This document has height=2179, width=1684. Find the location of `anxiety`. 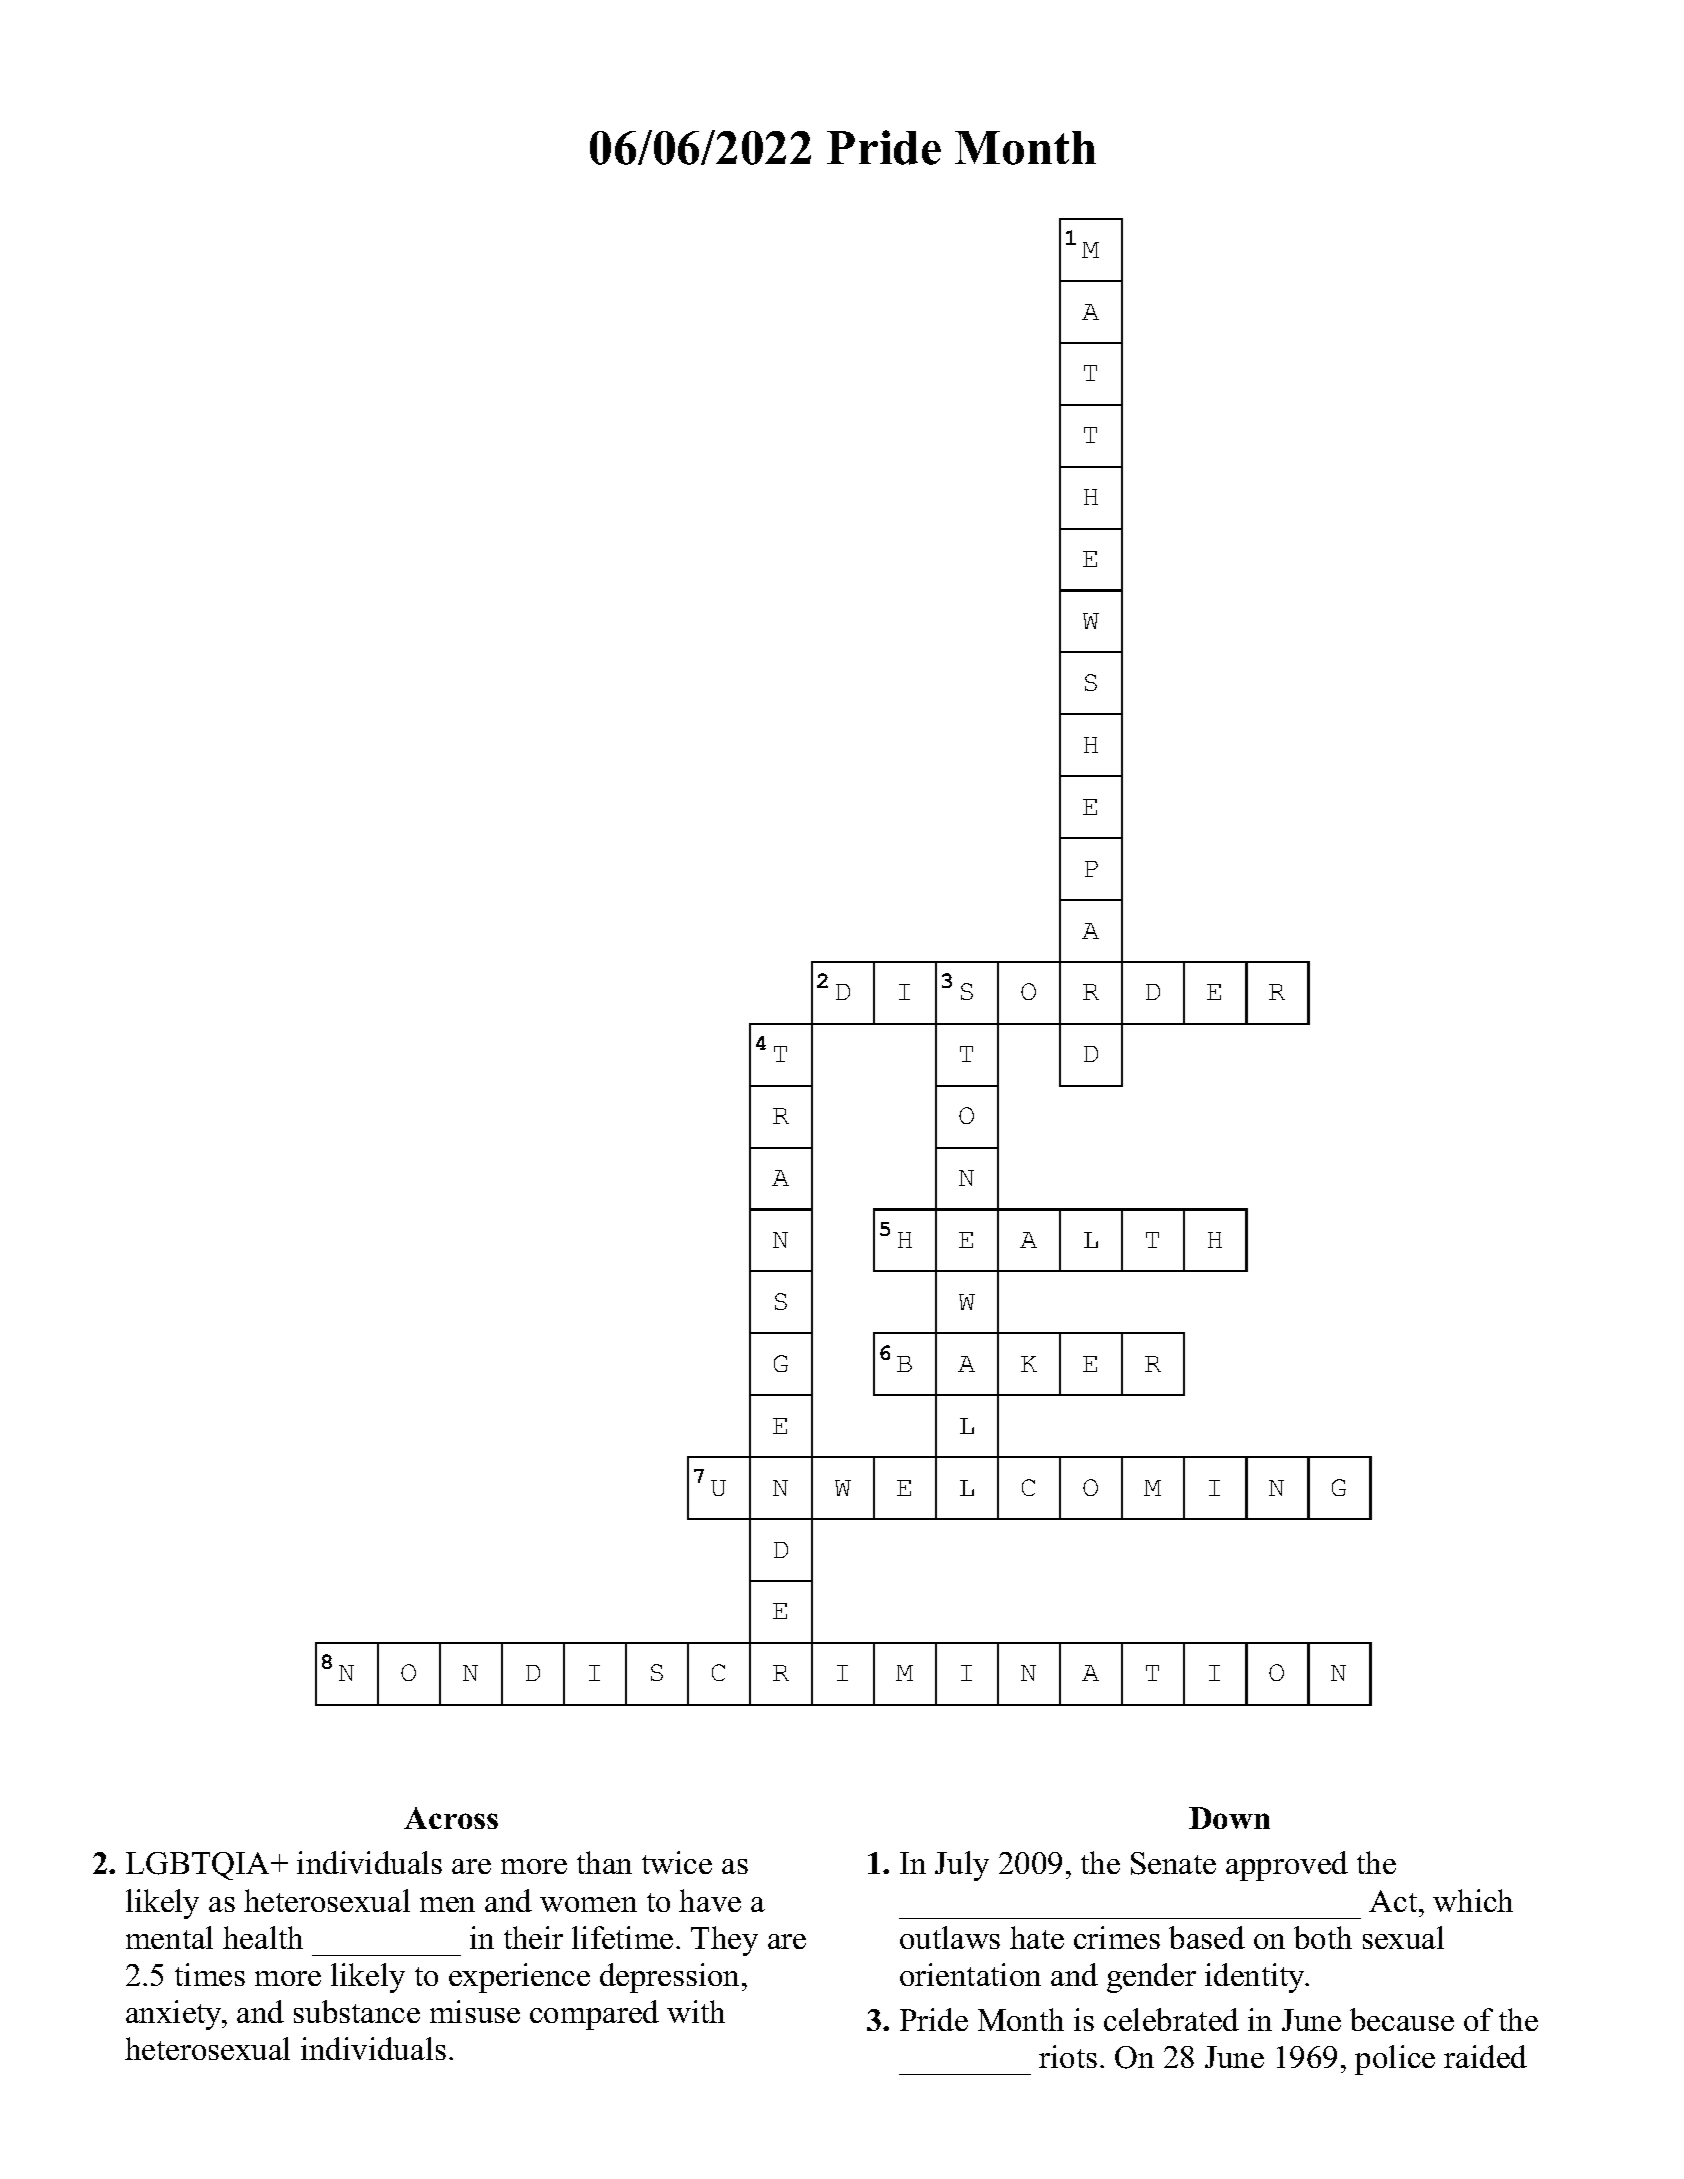

anxiety is located at coordinates (175, 2015).
